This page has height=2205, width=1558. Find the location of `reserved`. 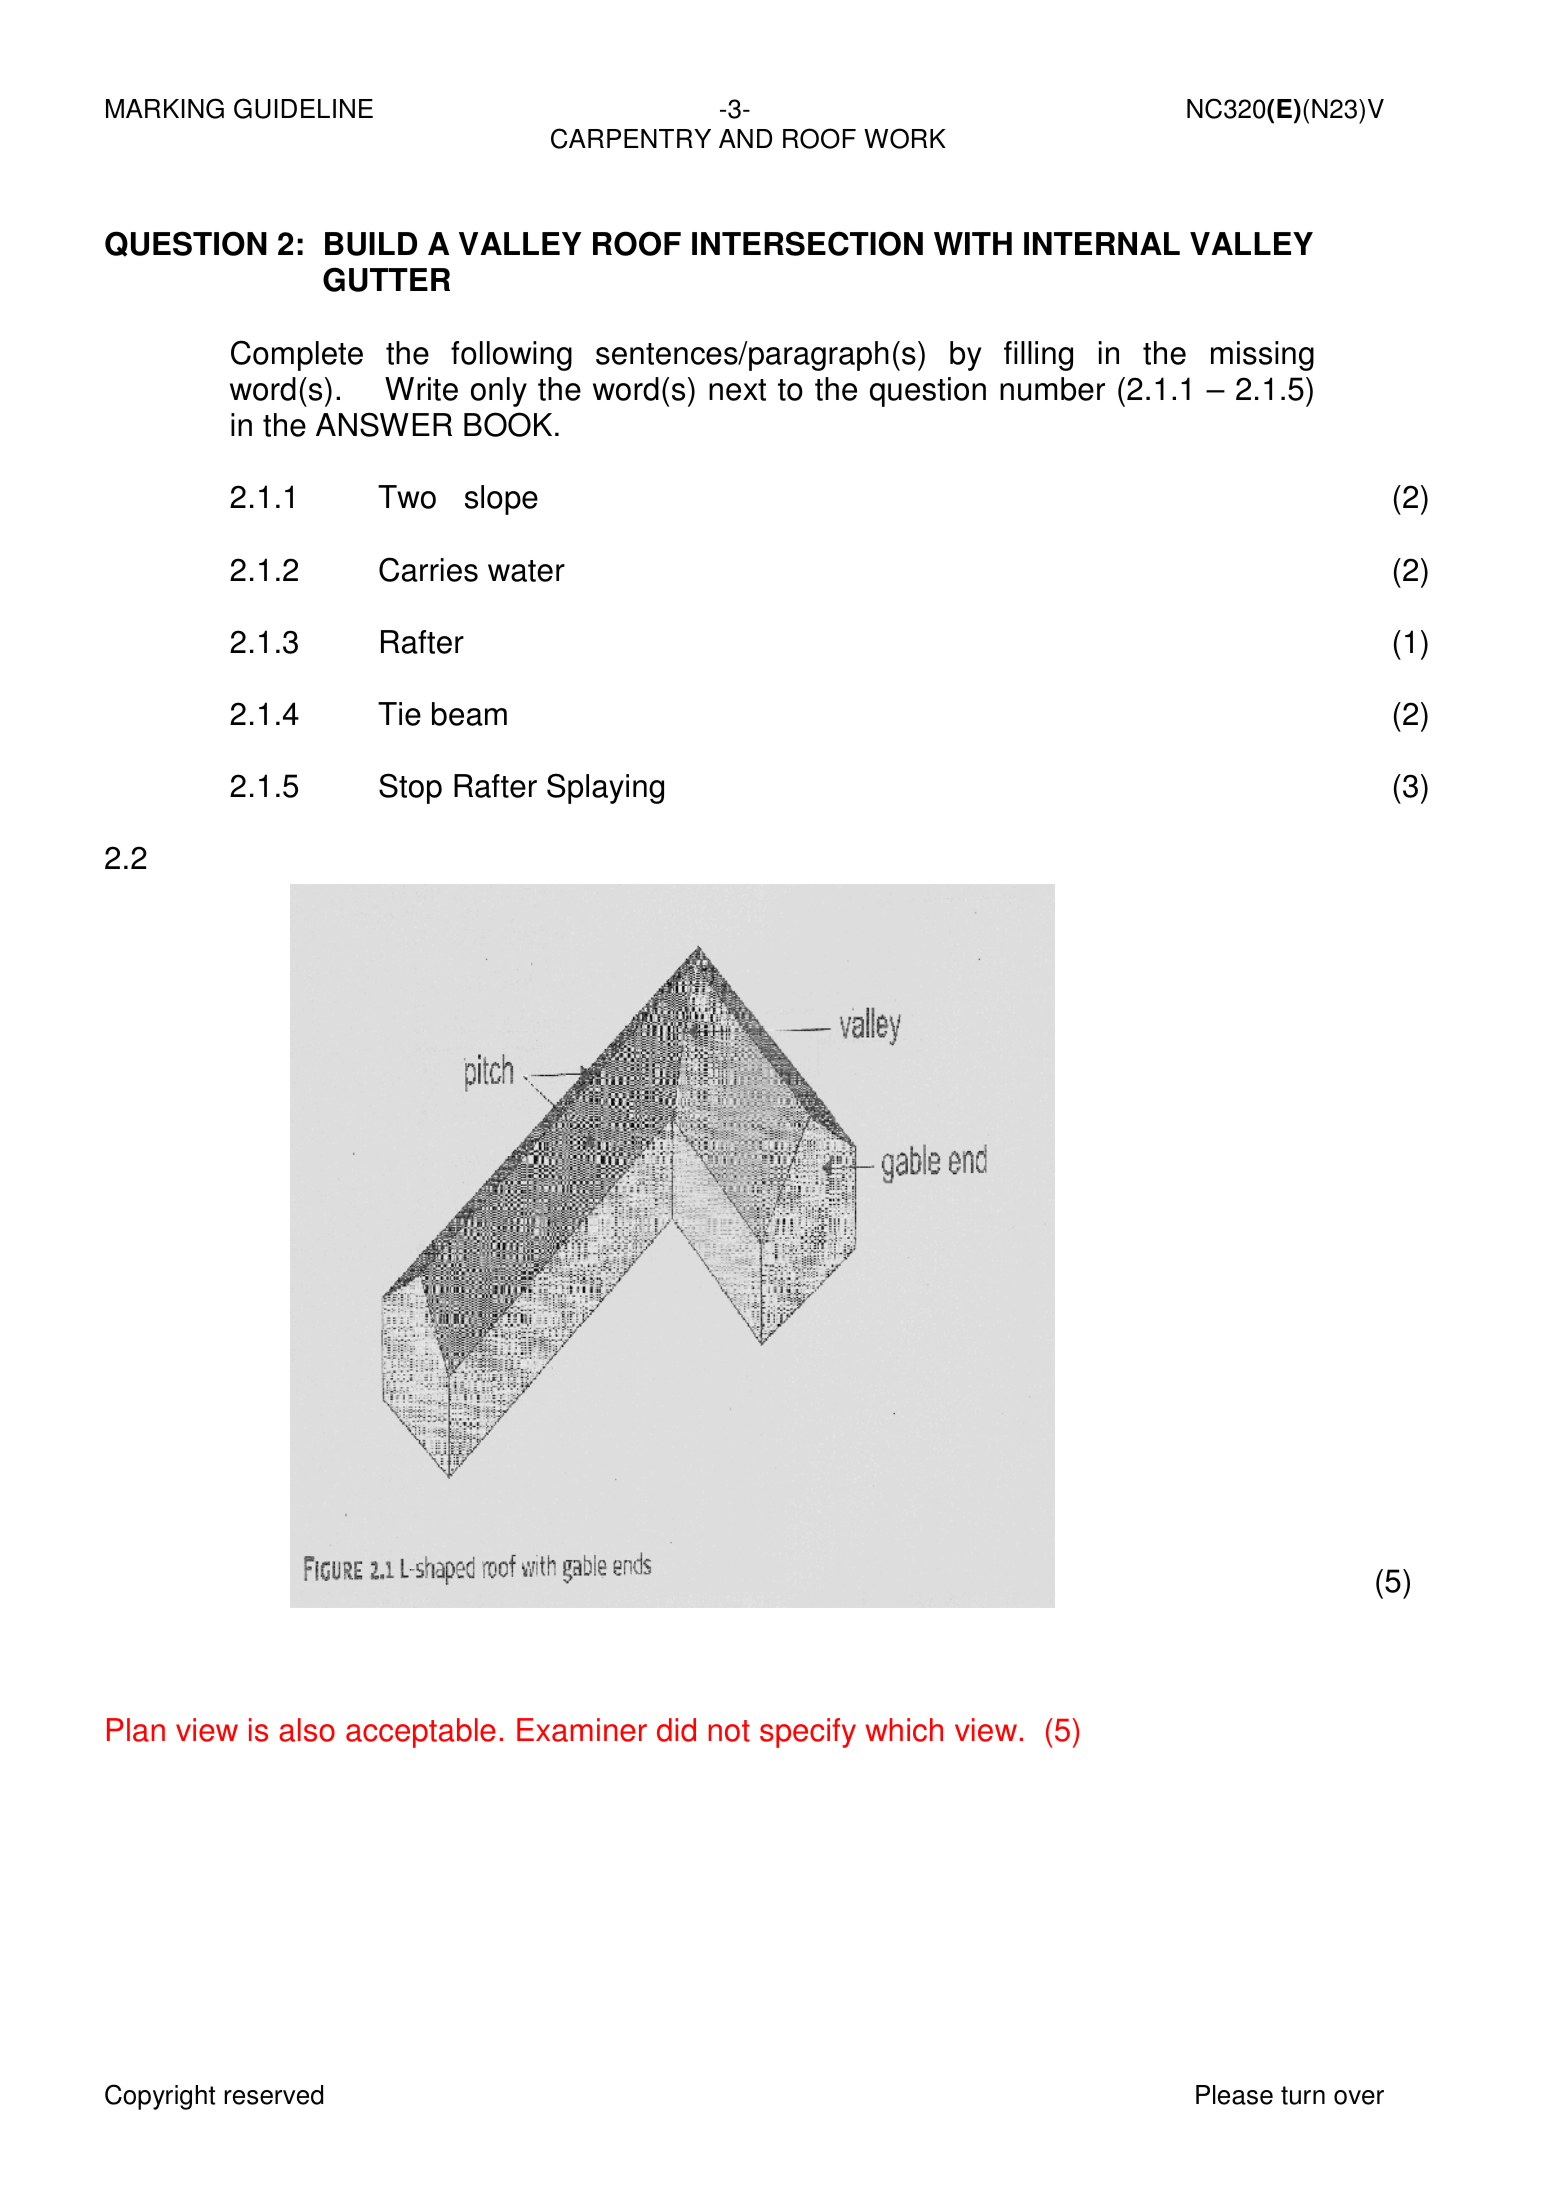

reserved is located at coordinates (273, 2095).
